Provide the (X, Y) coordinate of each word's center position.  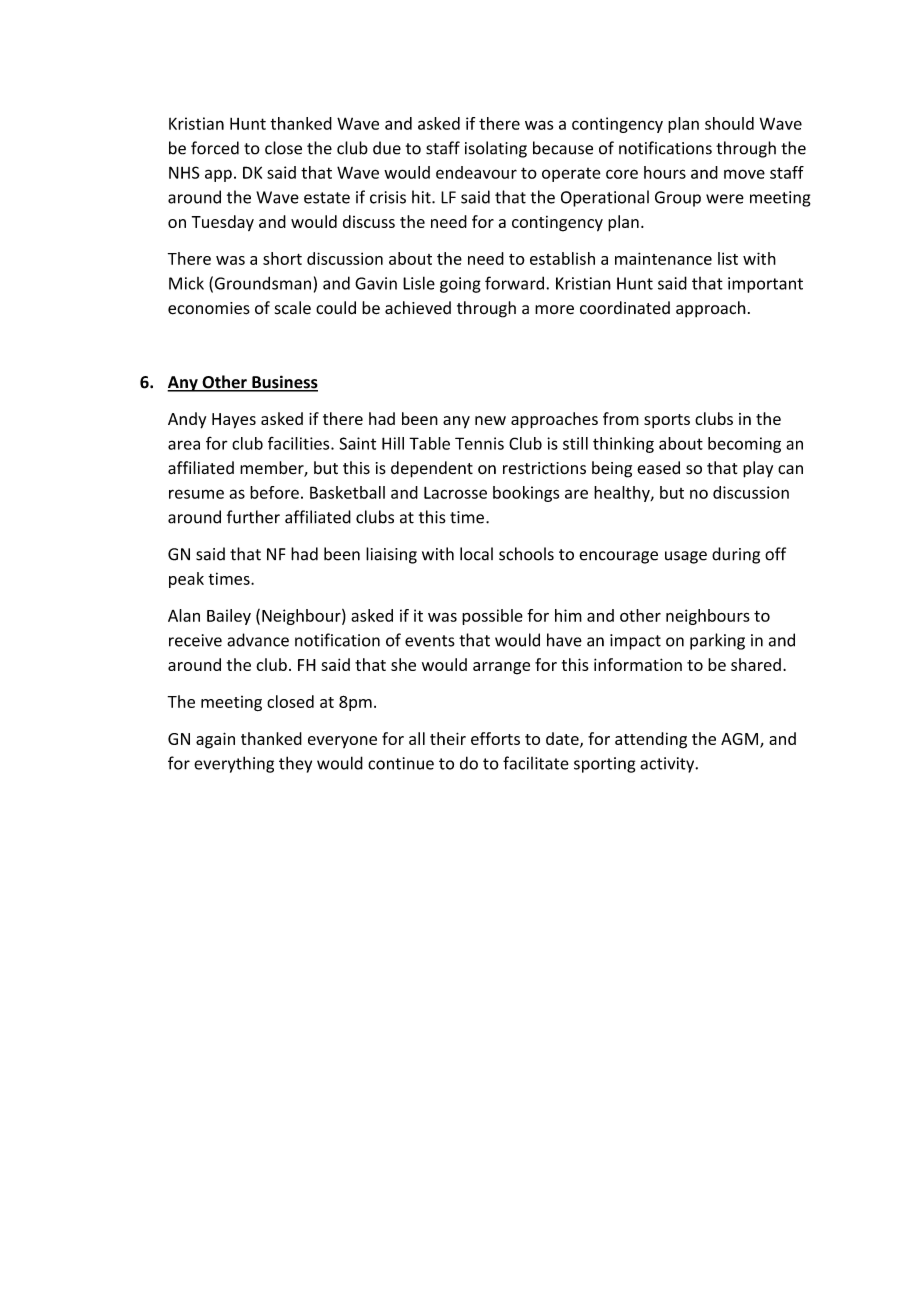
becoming (744, 445)
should (729, 123)
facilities (300, 443)
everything (234, 764)
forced (215, 148)
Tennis (479, 443)
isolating (496, 149)
